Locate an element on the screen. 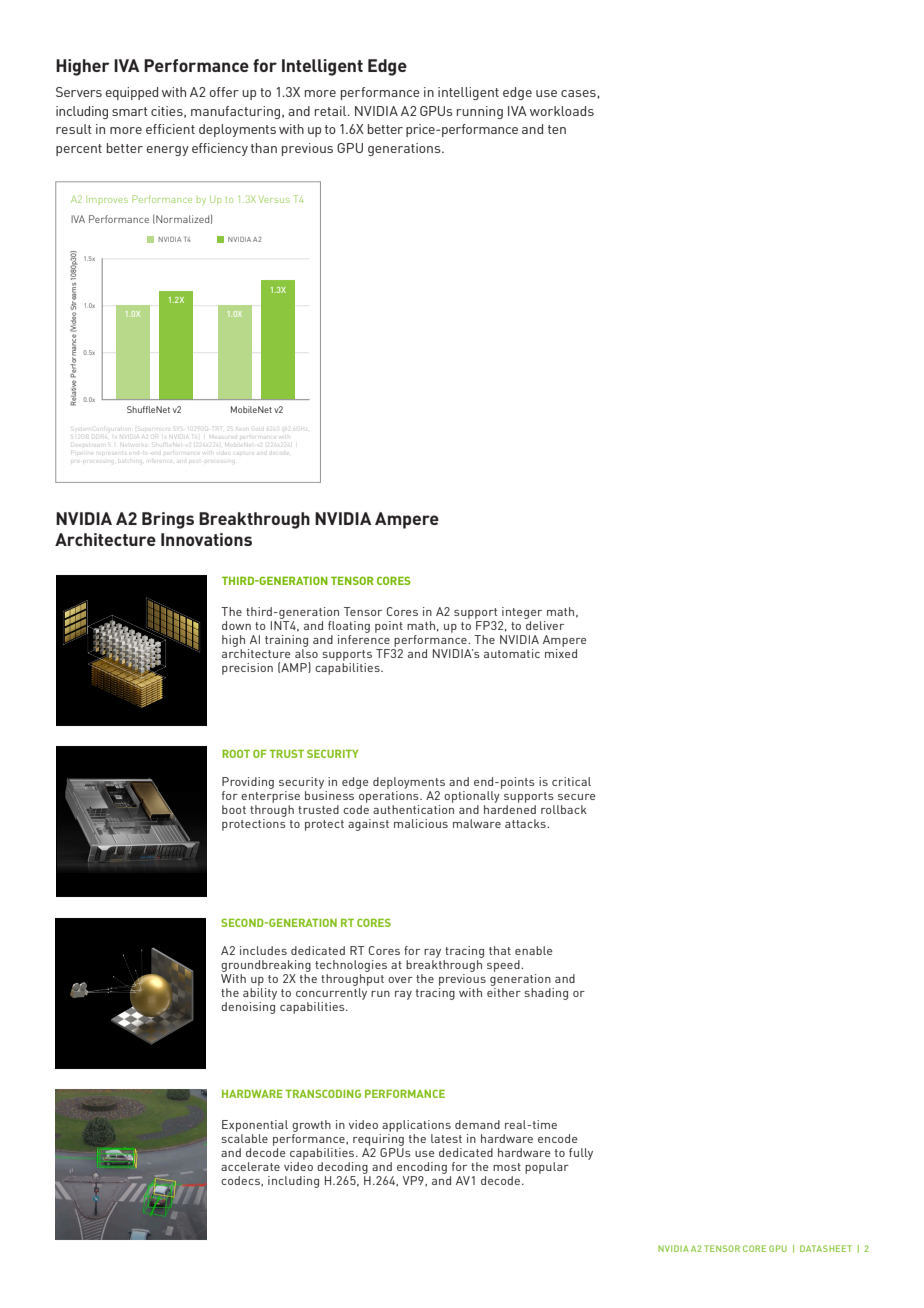 Image resolution: width=924 pixels, height=1308 pixels. energy is located at coordinates (167, 151).
